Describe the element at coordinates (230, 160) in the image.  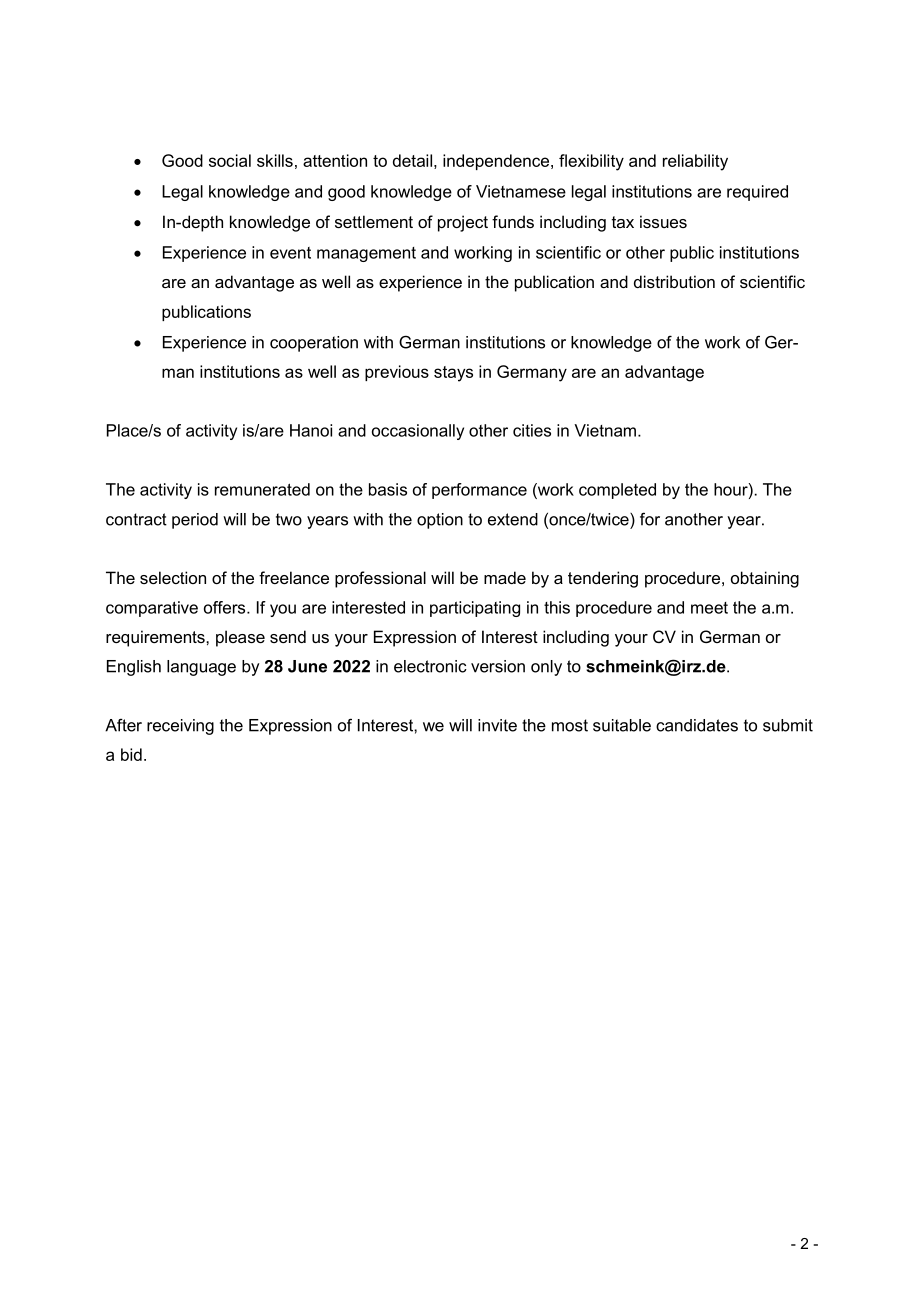
I see `social` at that location.
